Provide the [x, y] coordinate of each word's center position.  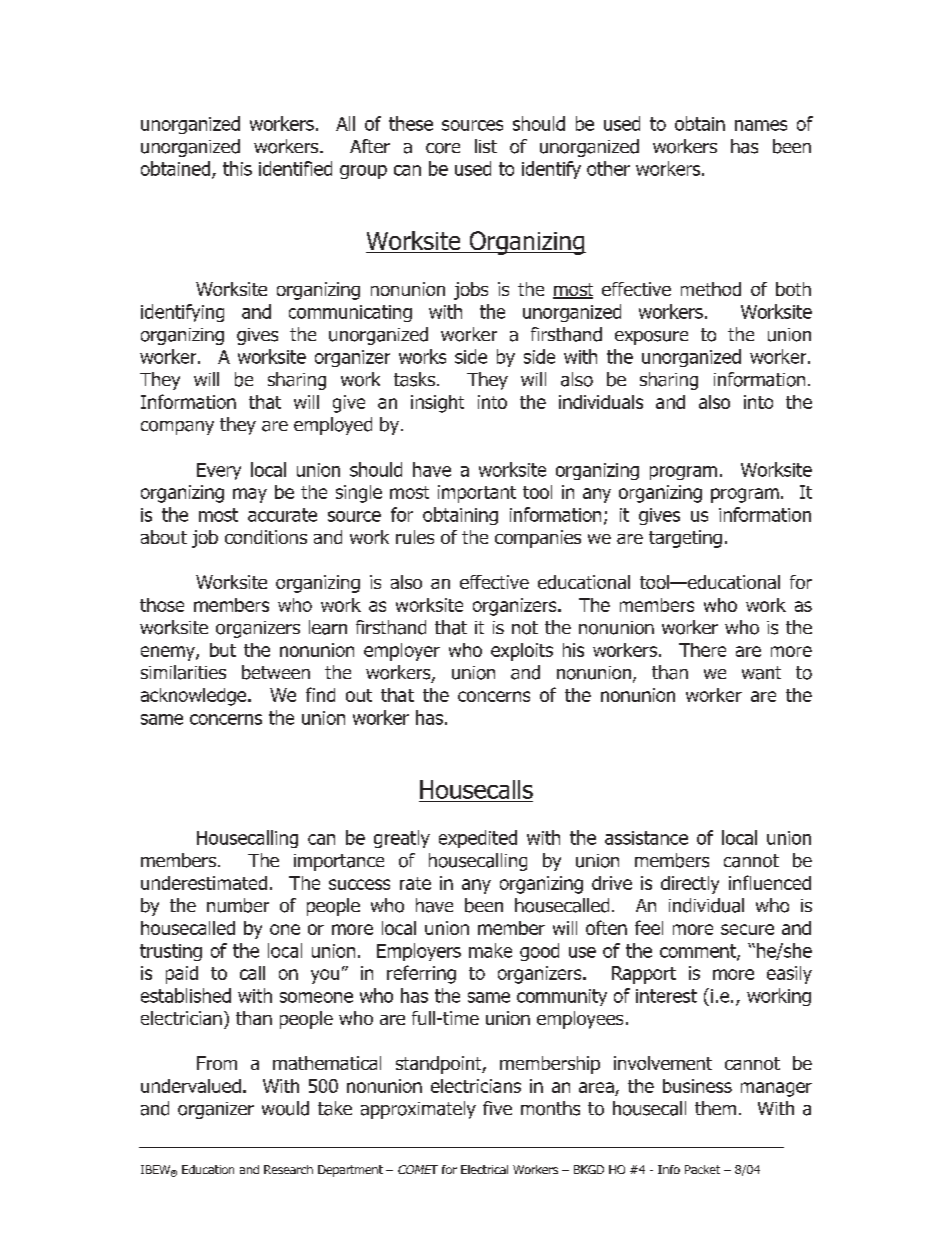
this [237, 168]
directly [690, 885]
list [486, 146]
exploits [522, 652]
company [177, 428]
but [223, 650]
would [285, 1108]
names [761, 125]
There [702, 650]
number [238, 905]
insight [437, 404]
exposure [651, 338]
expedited [478, 839]
